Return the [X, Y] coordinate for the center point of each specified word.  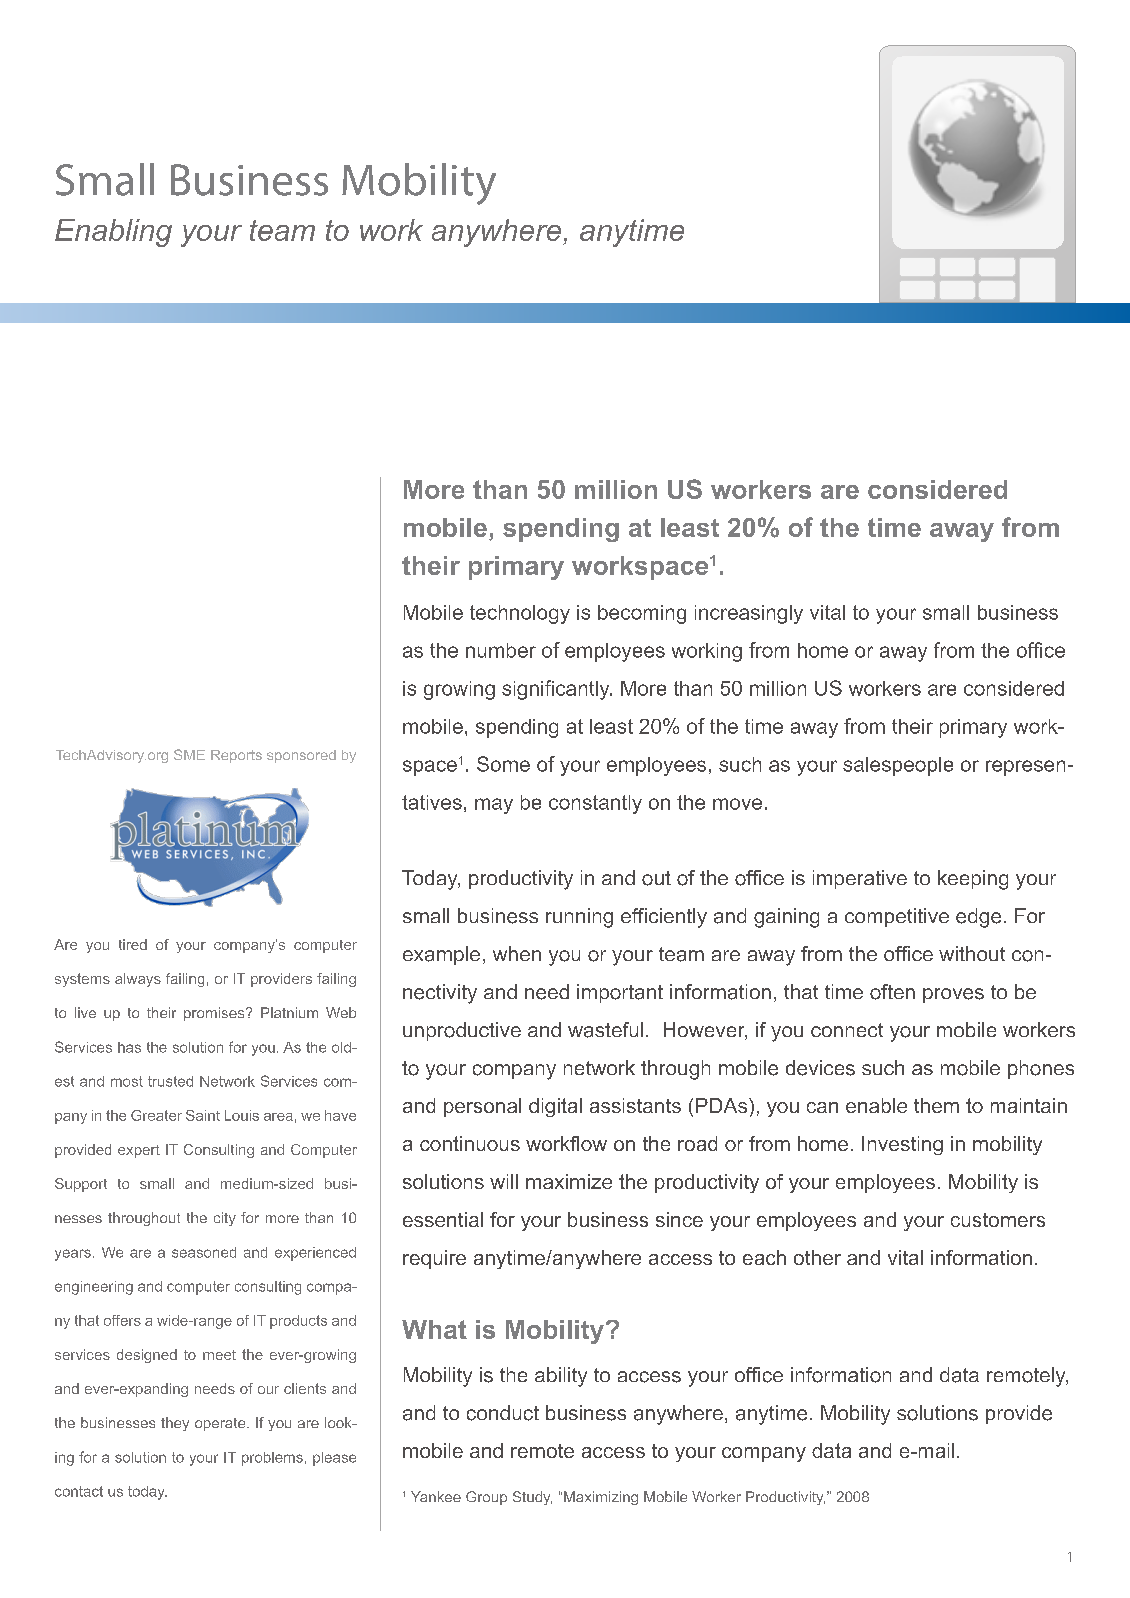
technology [520, 614]
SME [189, 754]
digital [555, 1107]
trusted [170, 1081]
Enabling [113, 233]
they [175, 1424]
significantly [557, 690]
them [936, 1105]
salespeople [898, 766]
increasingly [749, 614]
